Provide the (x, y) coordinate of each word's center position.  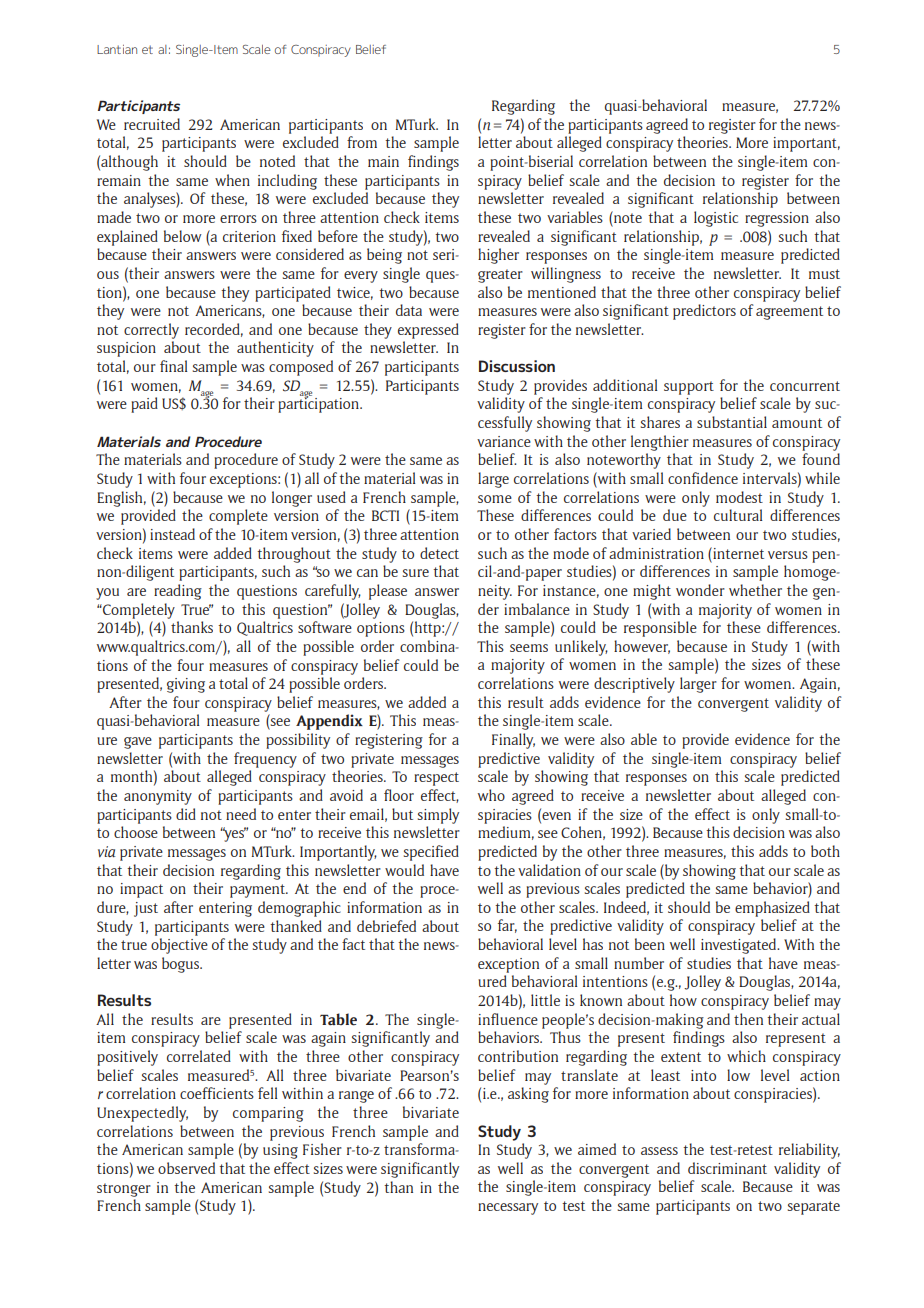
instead (172, 534)
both (825, 851)
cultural (738, 515)
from (362, 142)
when (232, 180)
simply (438, 816)
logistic (716, 219)
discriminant (727, 1168)
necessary (508, 1209)
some (495, 499)
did (186, 814)
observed (186, 1168)
